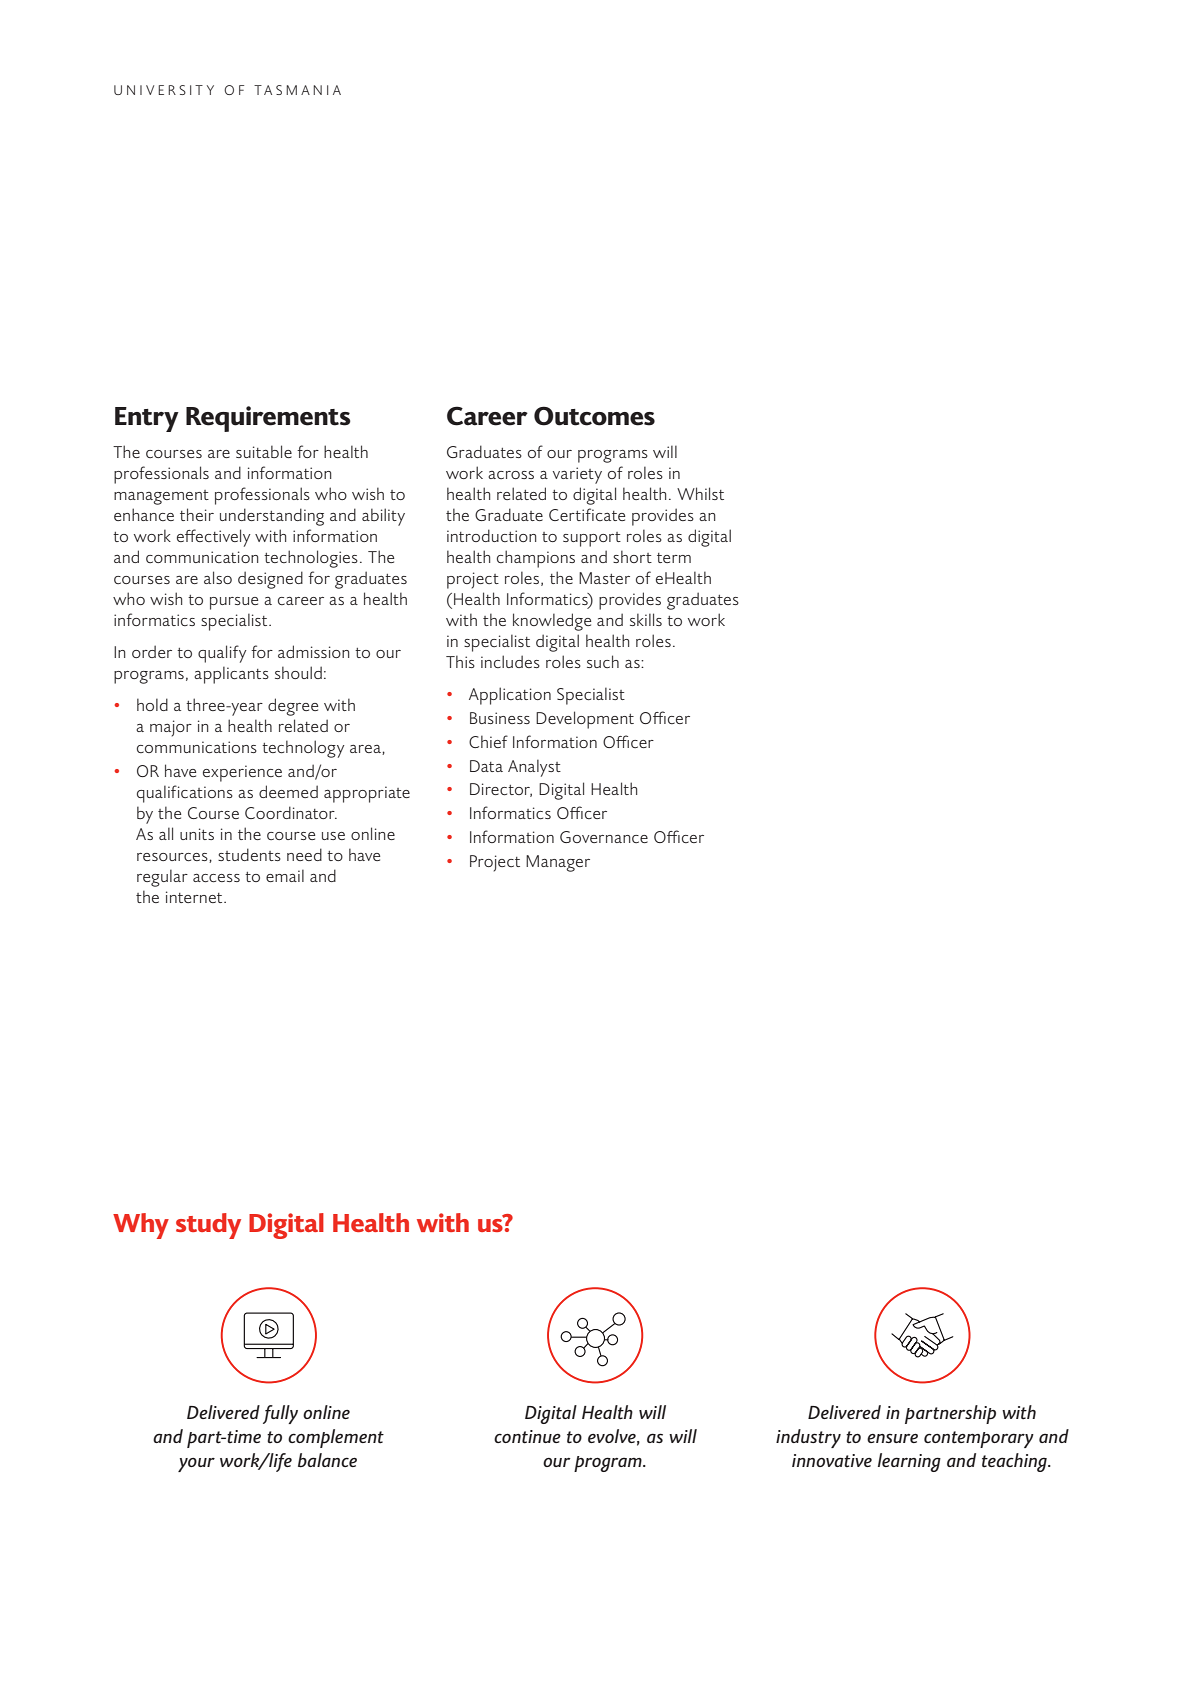  I want to click on variety, so click(577, 475).
